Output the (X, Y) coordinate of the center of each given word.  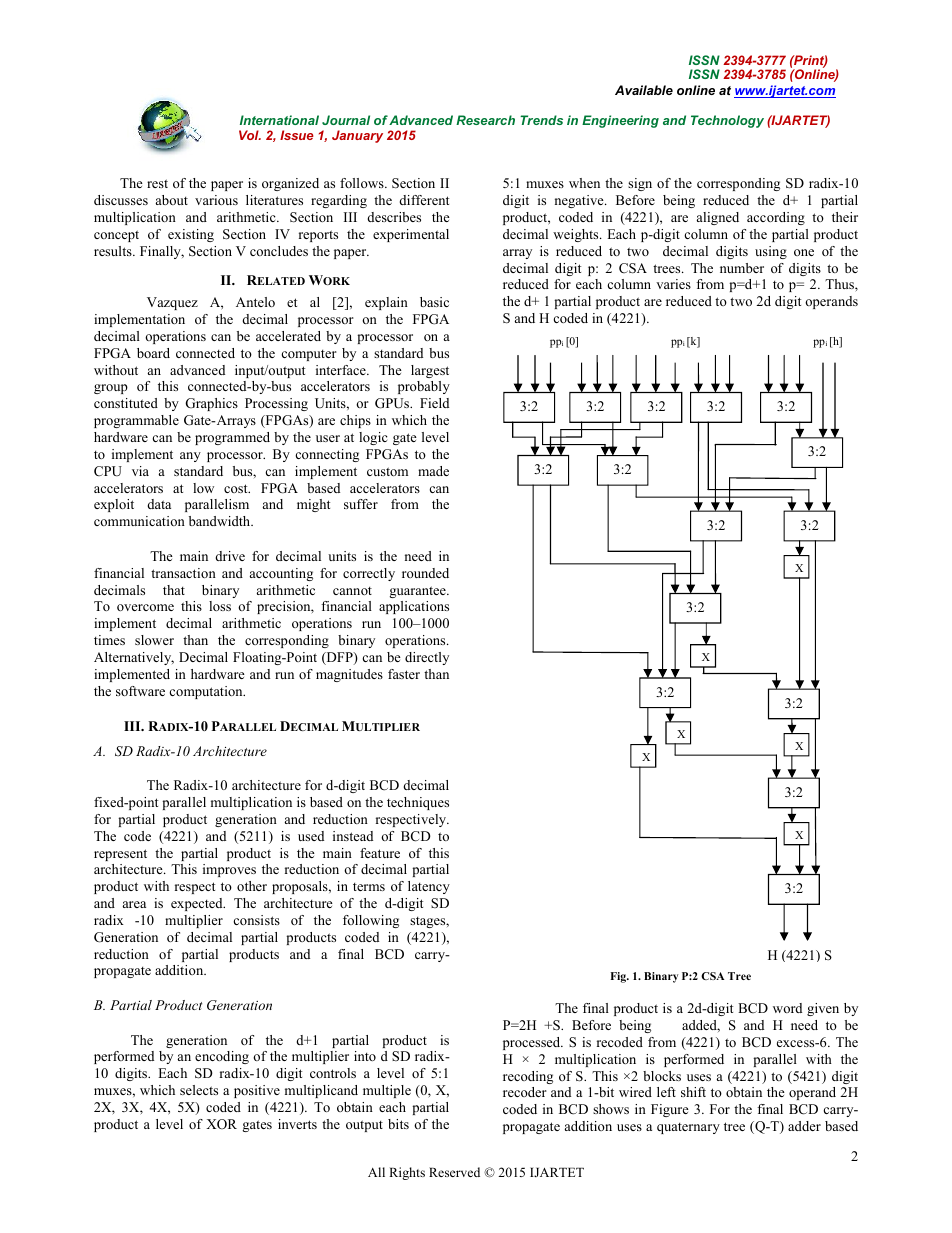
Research (485, 120)
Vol (250, 135)
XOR (221, 1124)
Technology (727, 121)
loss (220, 606)
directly (427, 658)
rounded (425, 573)
